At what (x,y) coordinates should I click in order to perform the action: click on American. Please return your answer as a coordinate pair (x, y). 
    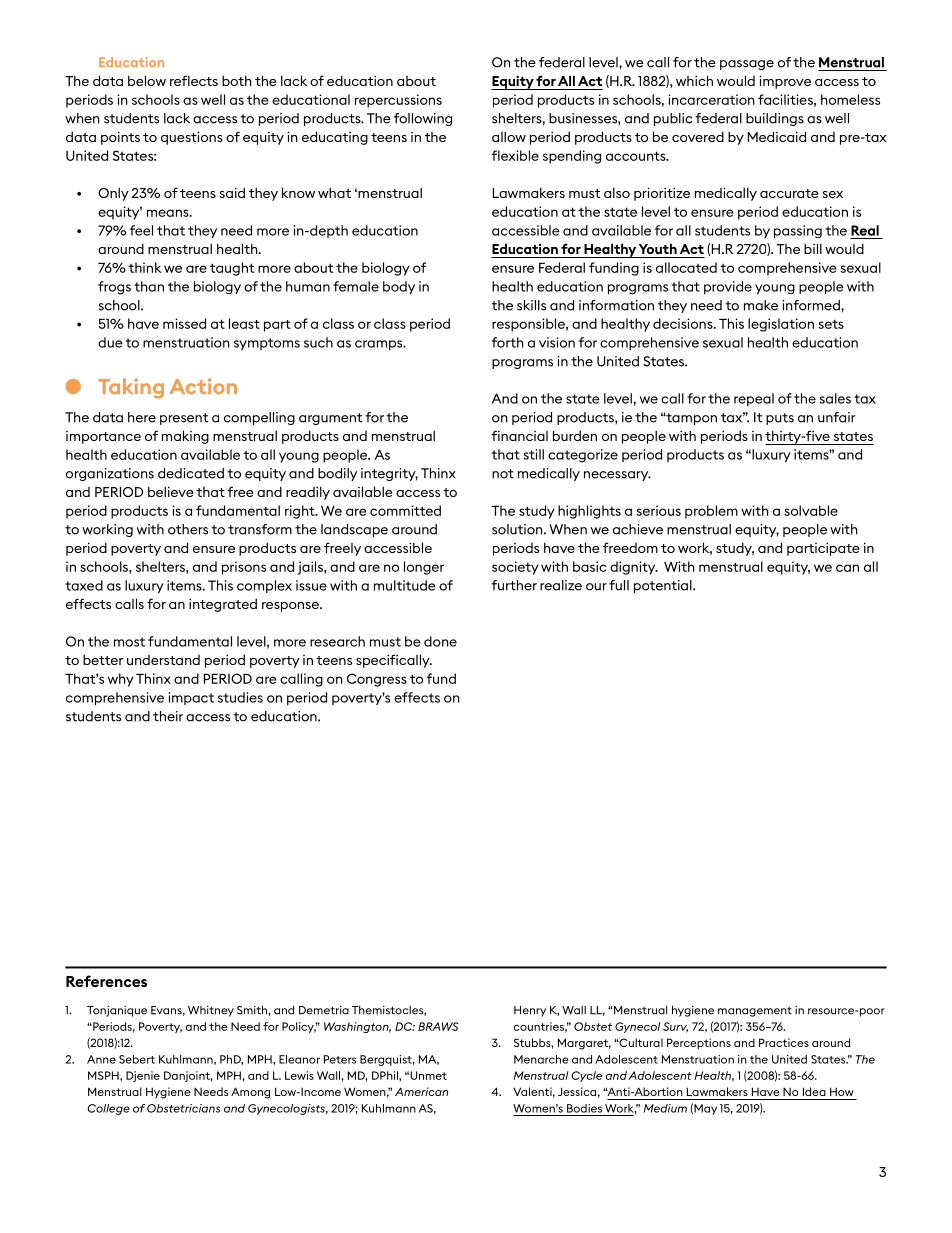
    Looking at the image, I should click on (421, 1091).
